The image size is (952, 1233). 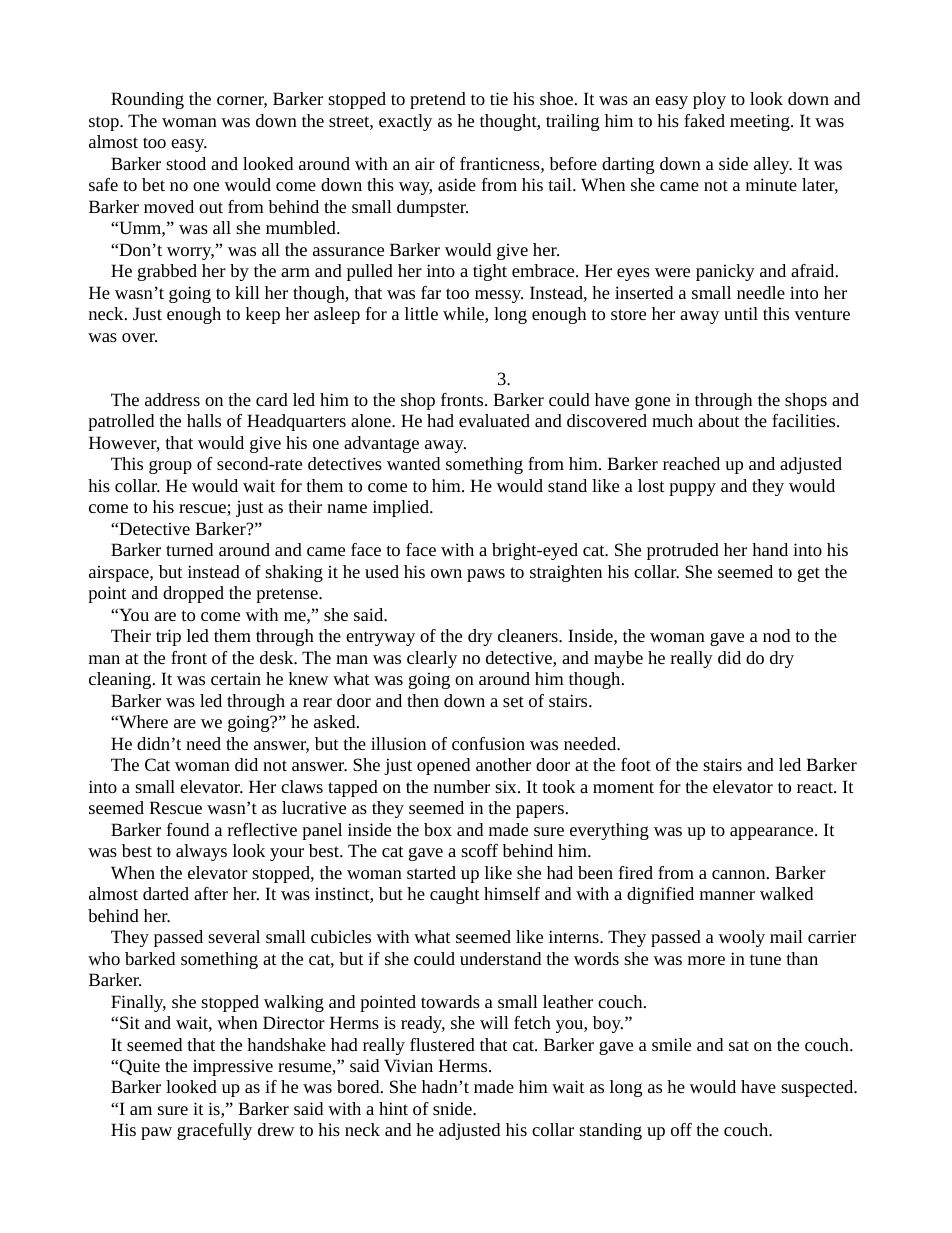 What do you see at coordinates (494, 420) in the screenshot?
I see `evaluated` at bounding box center [494, 420].
